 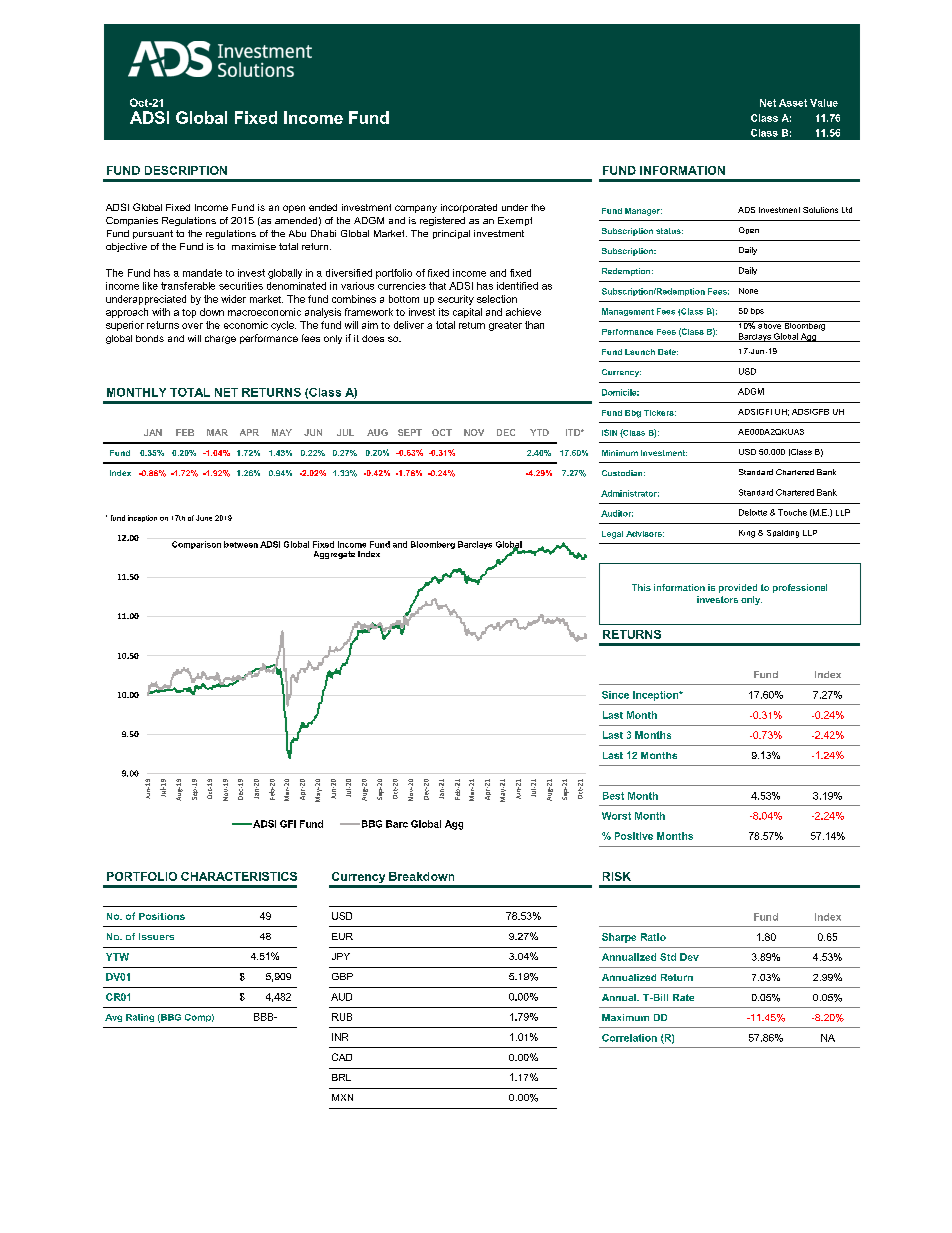 I want to click on Best, so click(x=613, y=796).
